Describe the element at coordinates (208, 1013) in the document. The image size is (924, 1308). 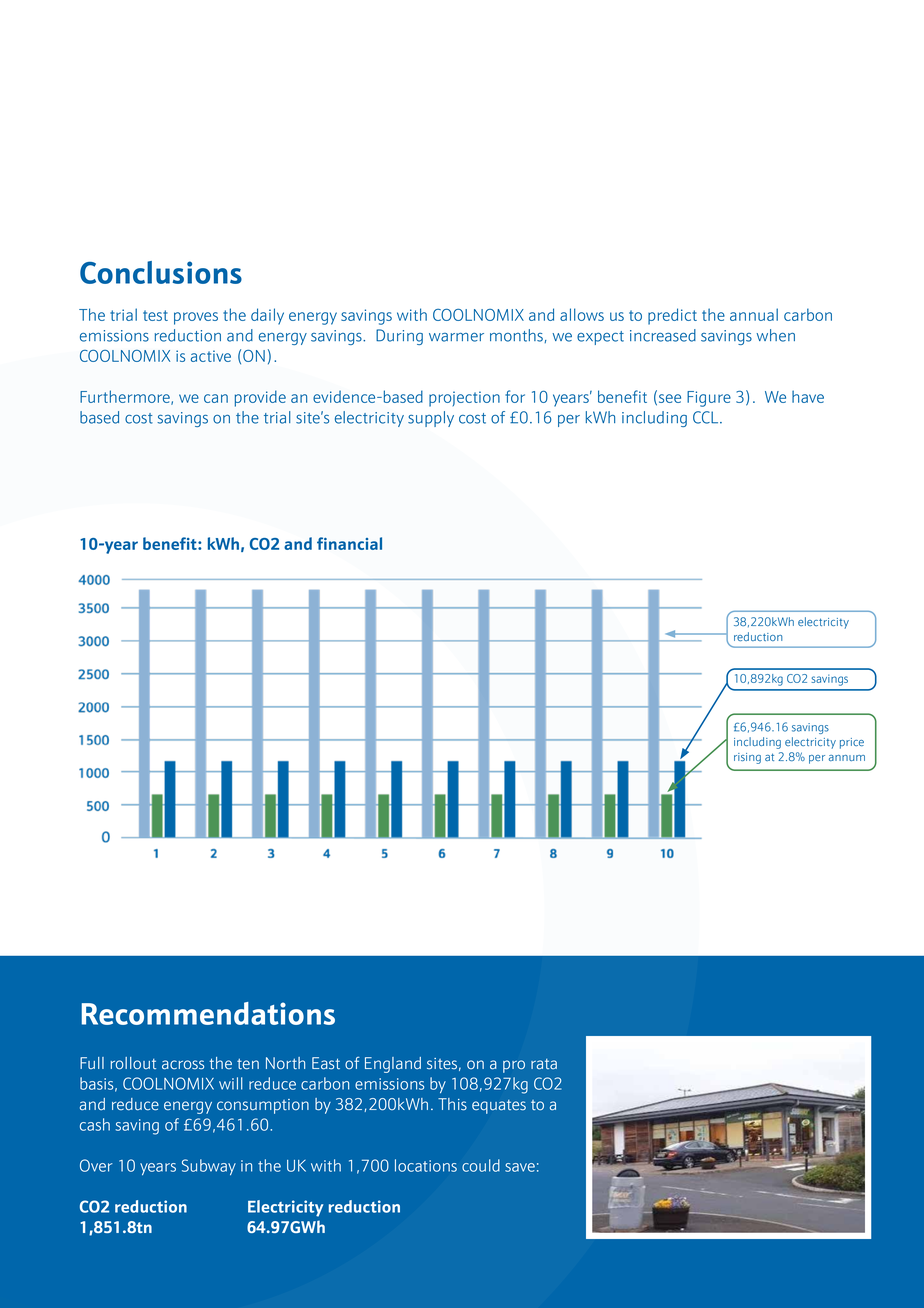
I see `Recommendations` at that location.
